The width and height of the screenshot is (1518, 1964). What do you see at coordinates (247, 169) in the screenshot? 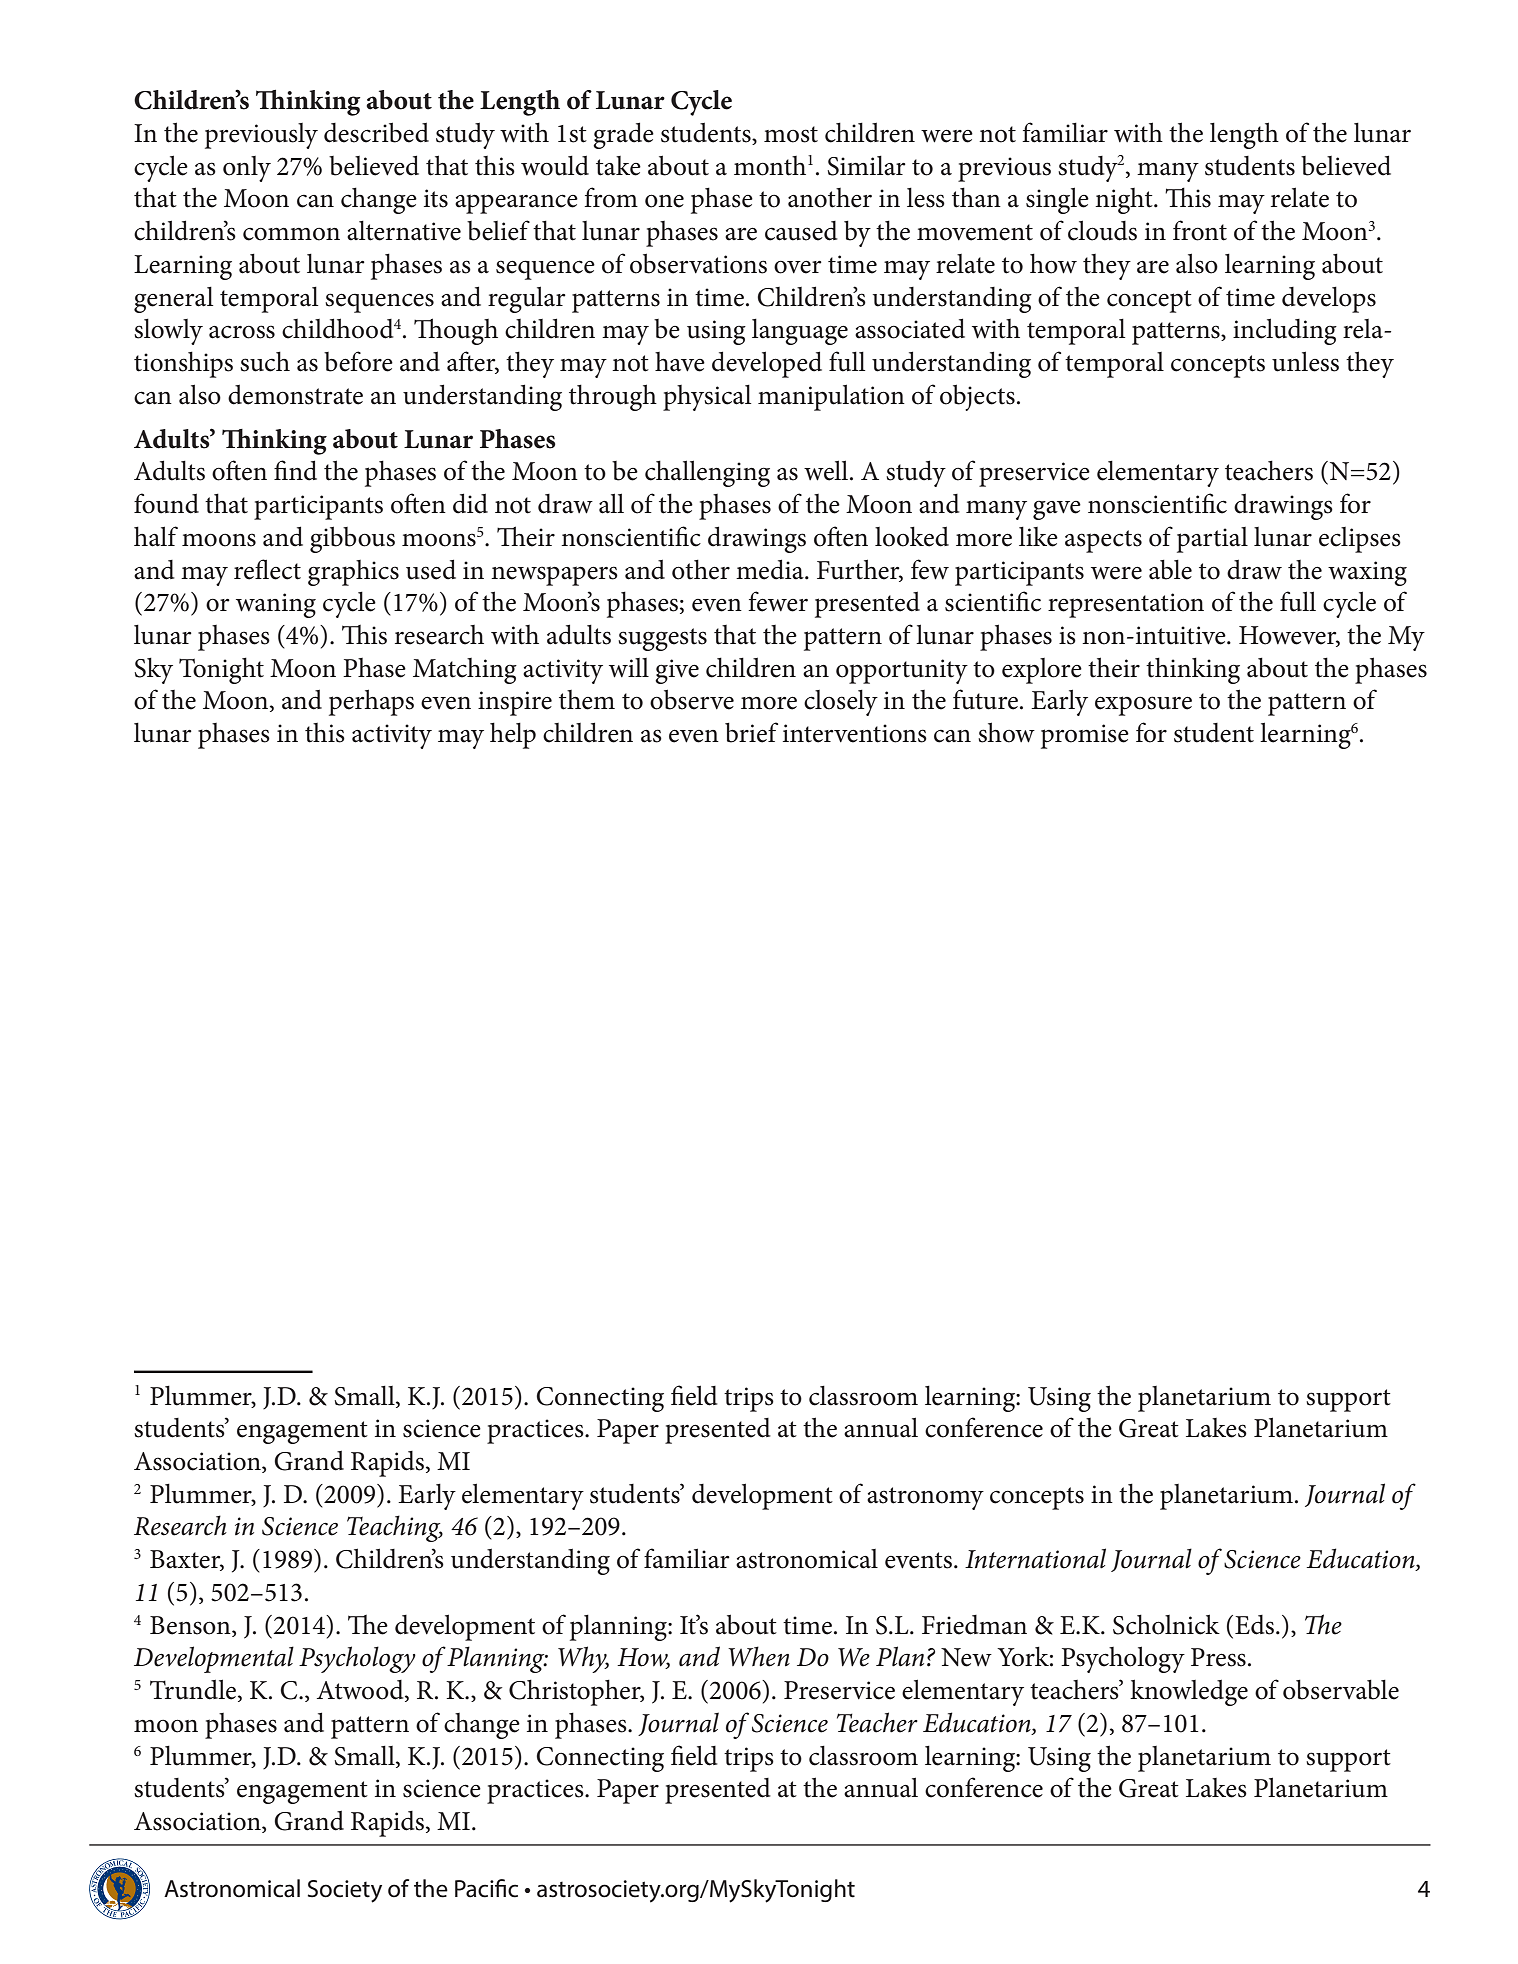
I see `only` at bounding box center [247, 169].
